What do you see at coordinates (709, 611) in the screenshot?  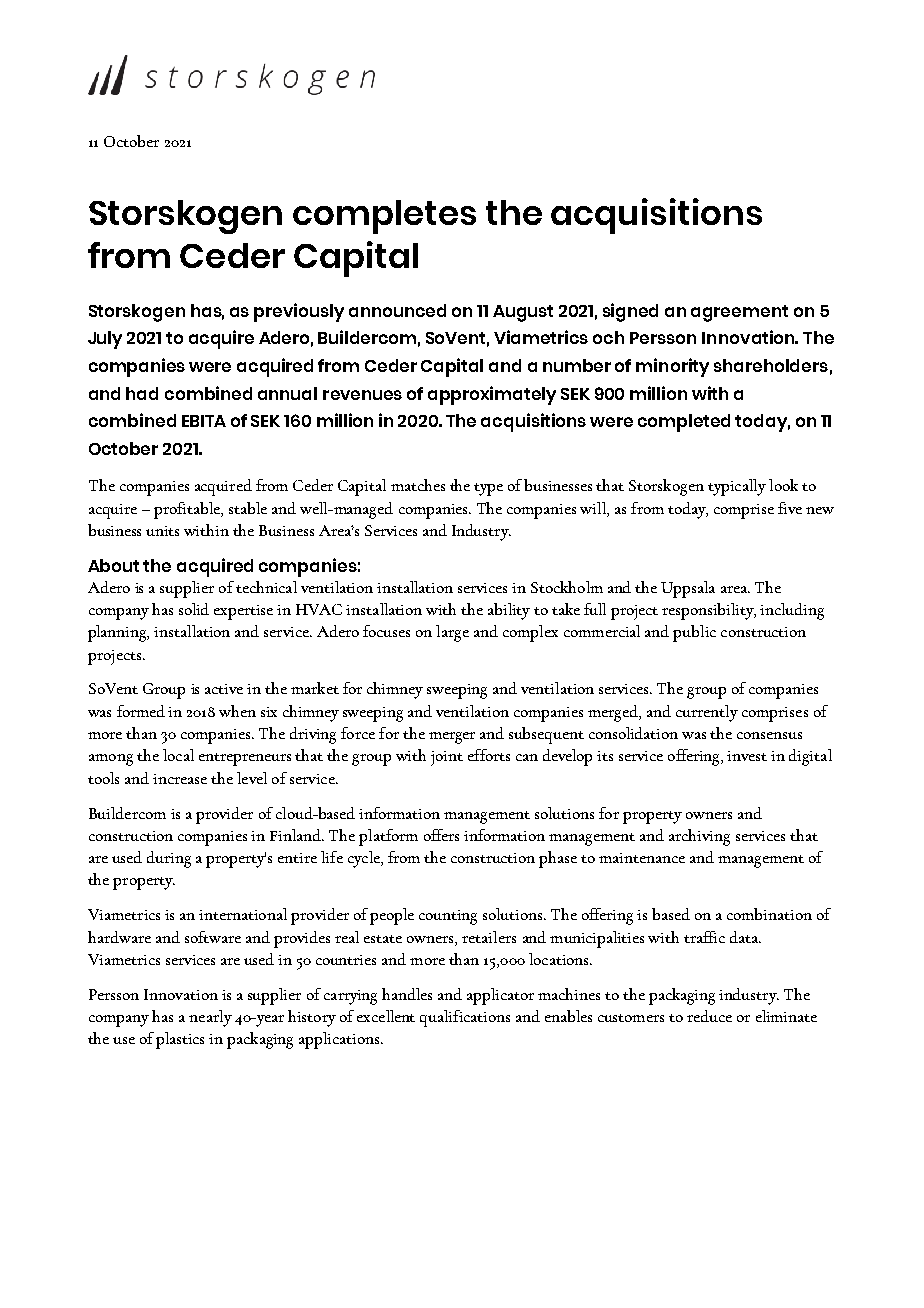 I see `responsibility` at bounding box center [709, 611].
